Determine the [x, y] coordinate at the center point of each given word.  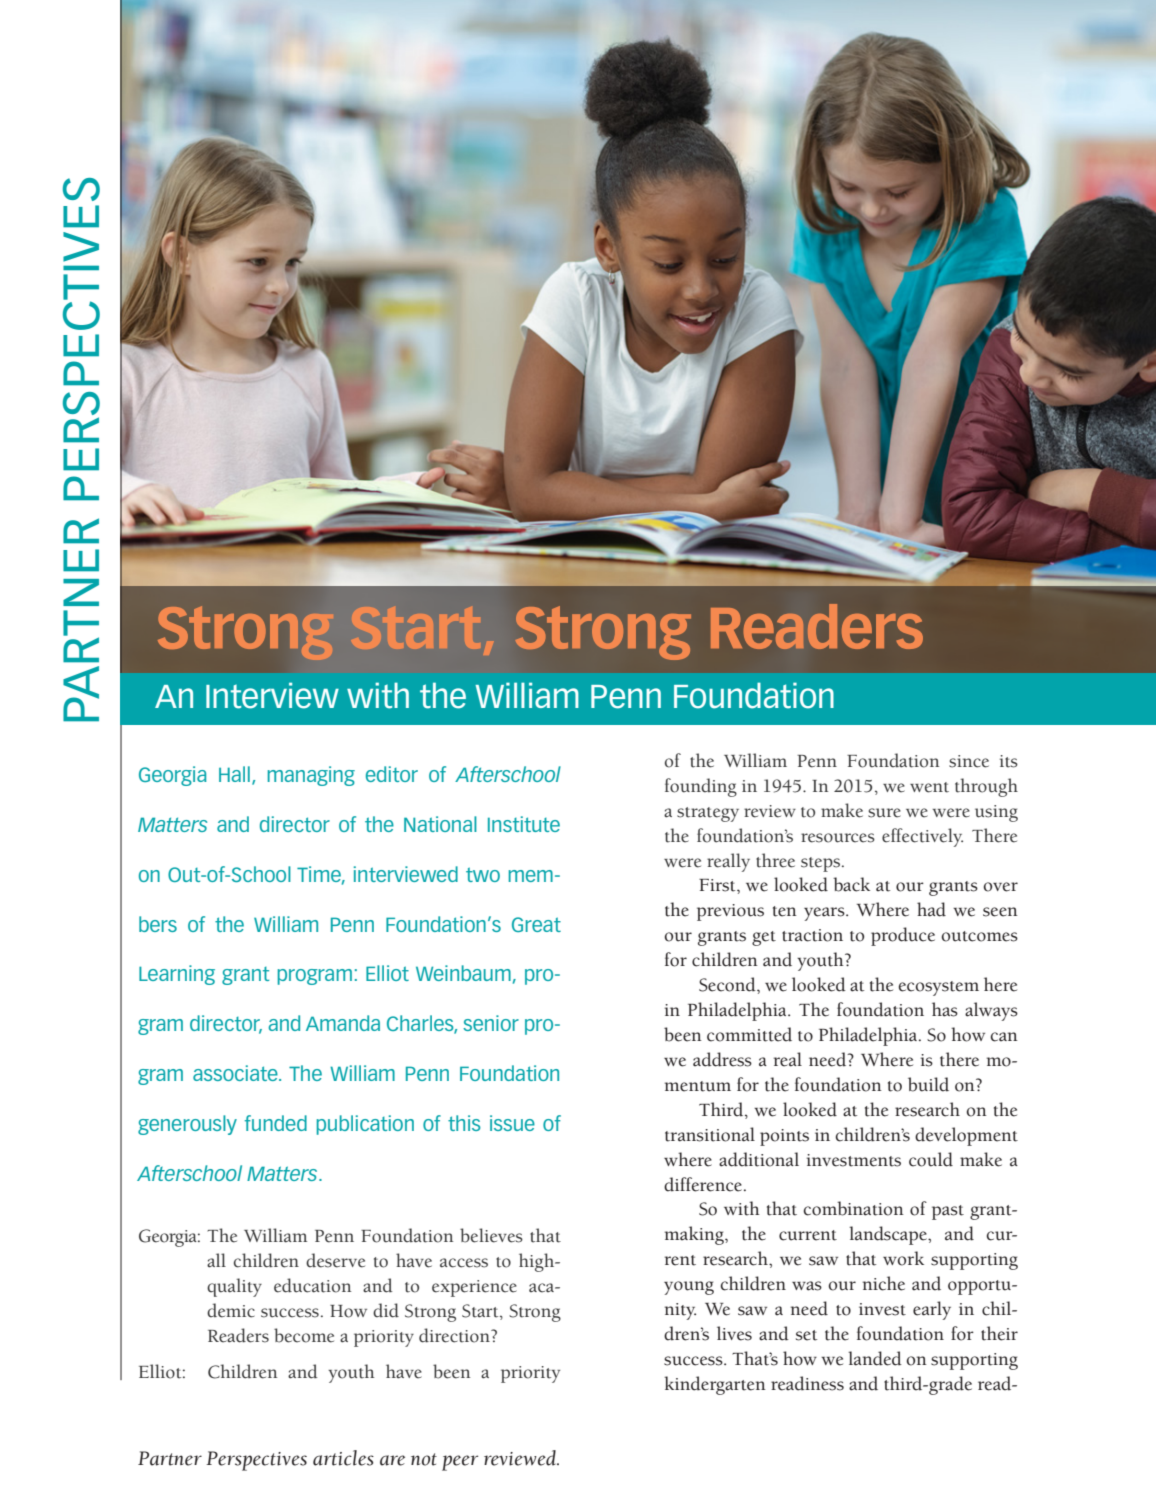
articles [343, 1458]
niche [884, 1283]
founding [701, 787]
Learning [177, 975]
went [929, 787]
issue [512, 1123]
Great [536, 924]
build [928, 1084]
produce [903, 936]
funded [276, 1123]
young [689, 1288]
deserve [335, 1260]
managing [311, 776]
